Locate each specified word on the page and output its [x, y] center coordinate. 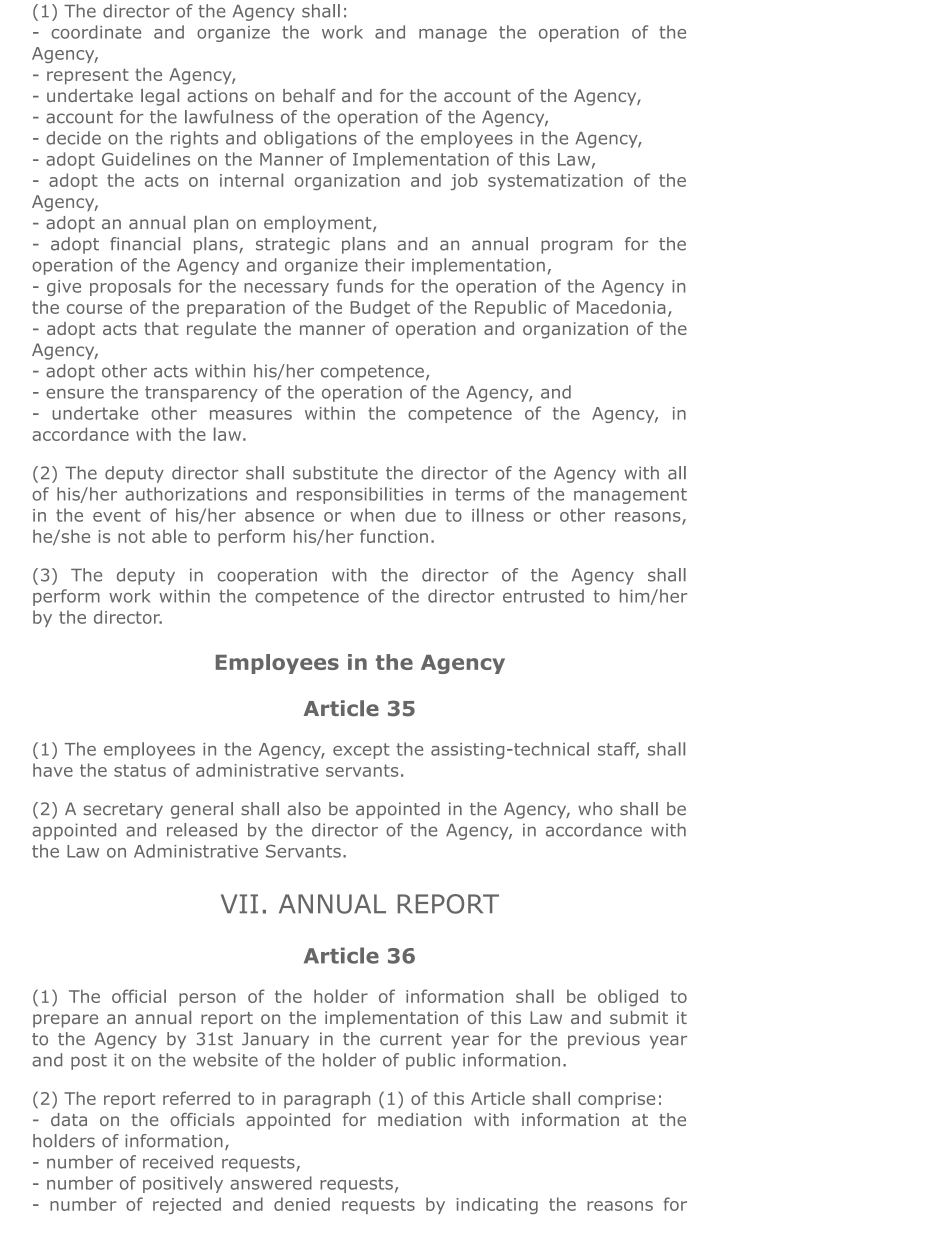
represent [88, 76]
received [178, 1162]
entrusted [543, 596]
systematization [555, 182]
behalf [309, 95]
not [131, 536]
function [394, 536]
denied [302, 1204]
